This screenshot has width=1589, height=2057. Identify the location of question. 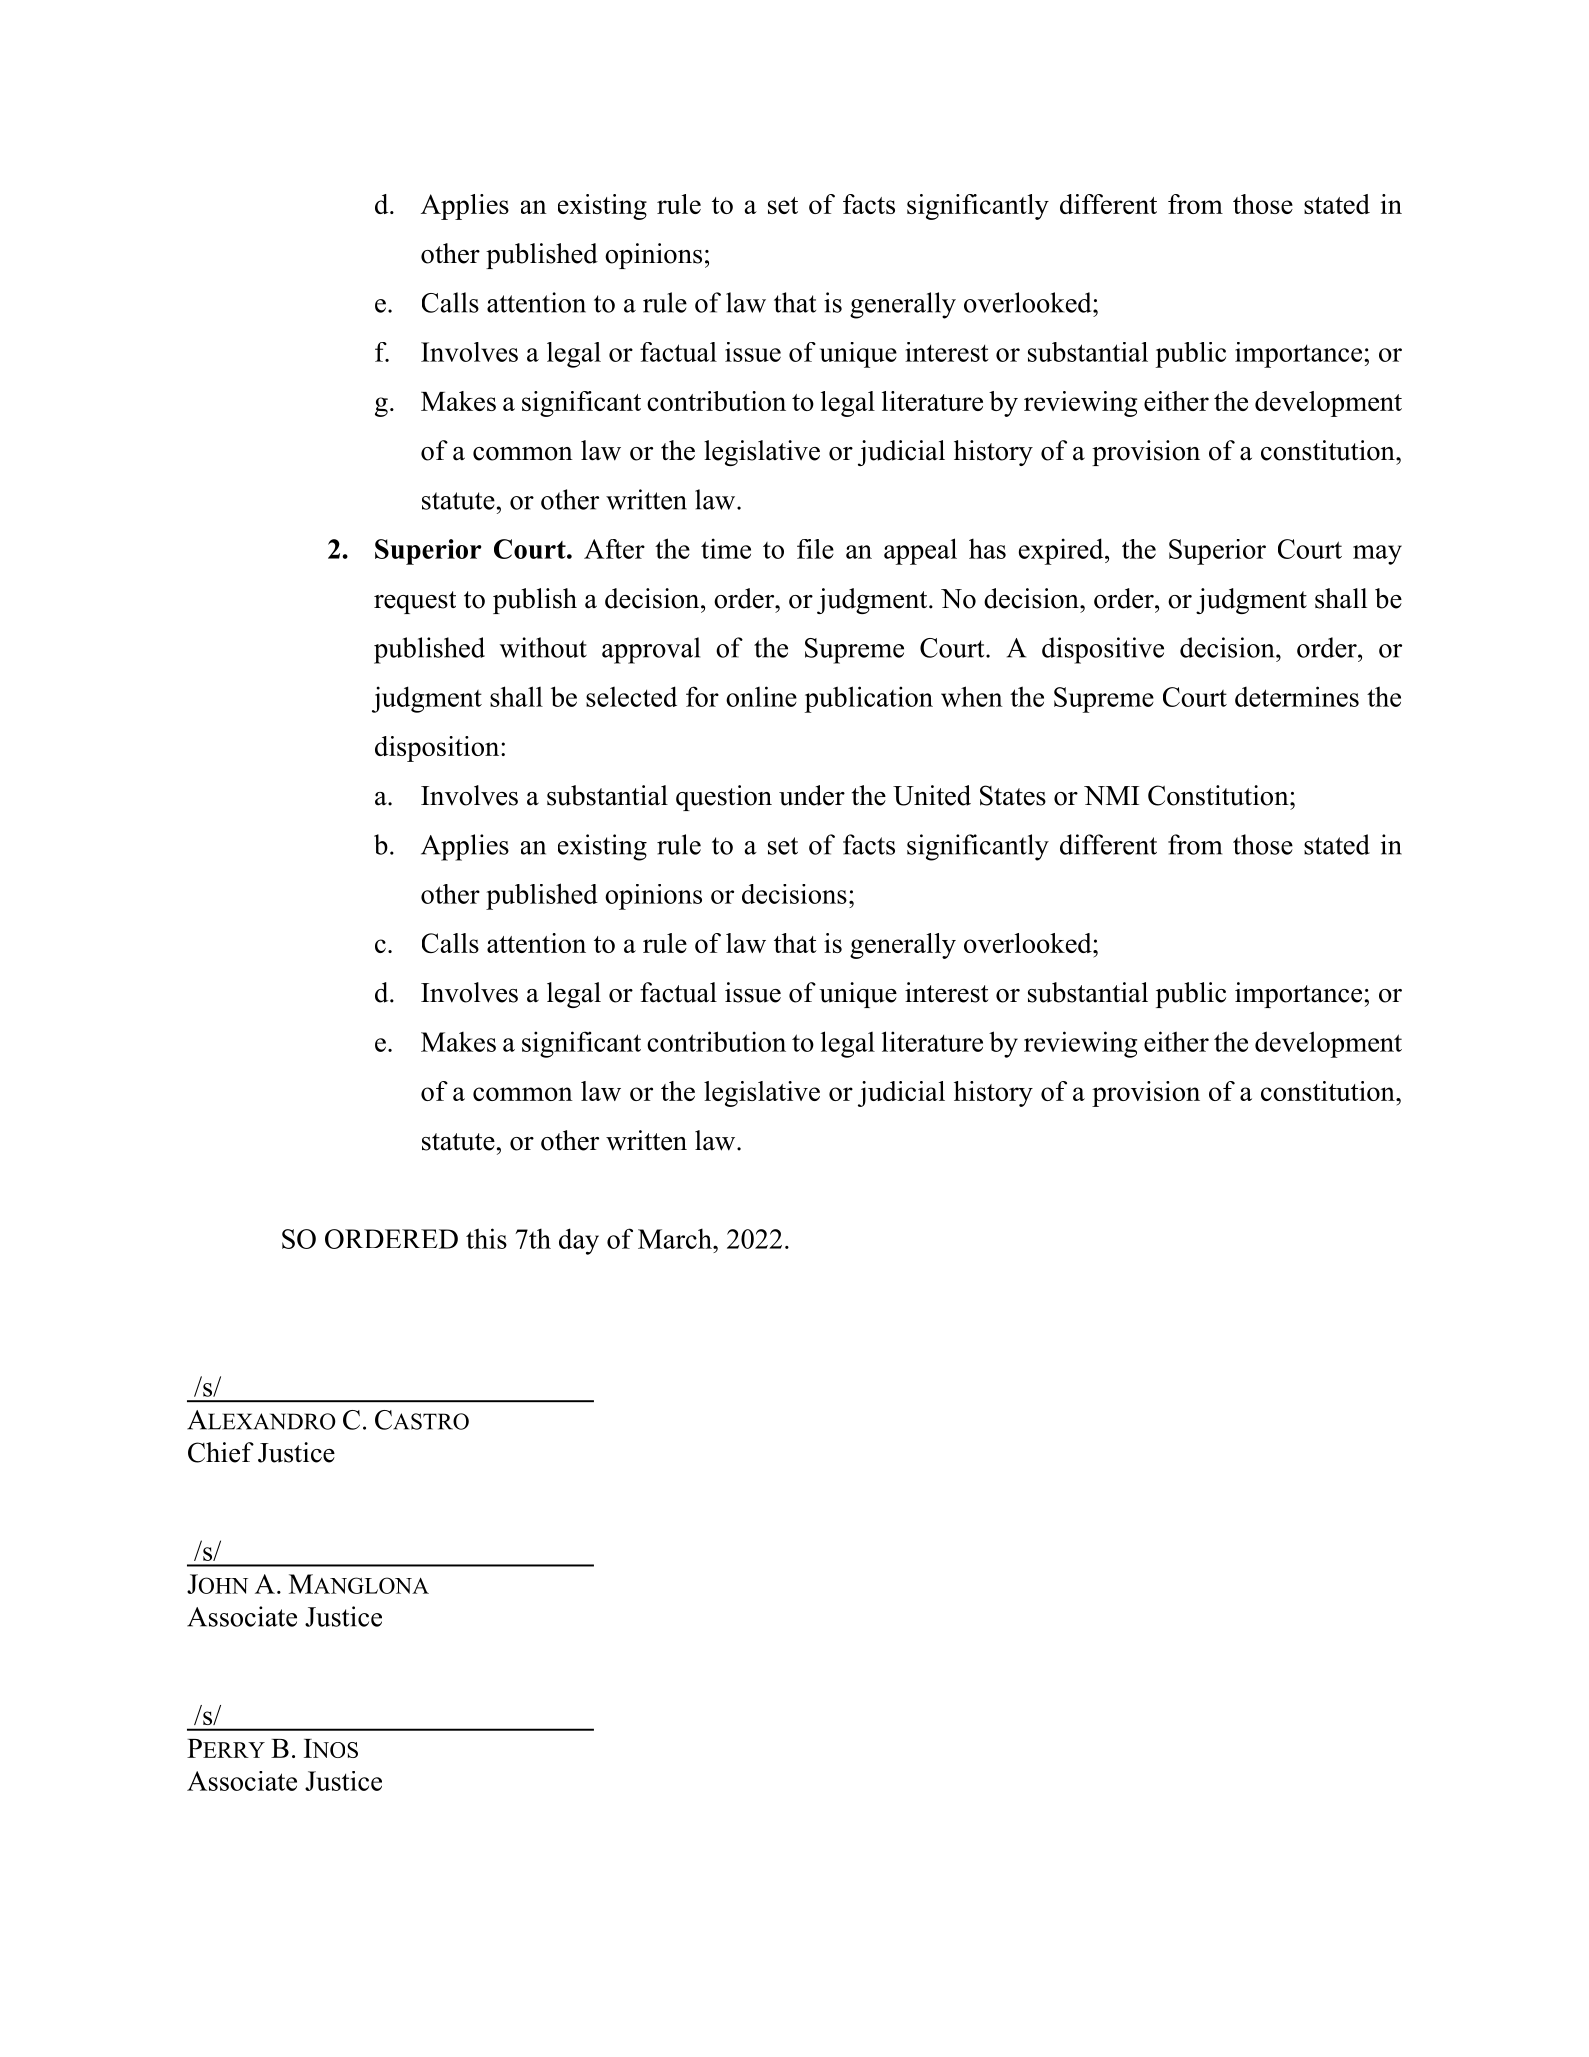
(724, 798).
